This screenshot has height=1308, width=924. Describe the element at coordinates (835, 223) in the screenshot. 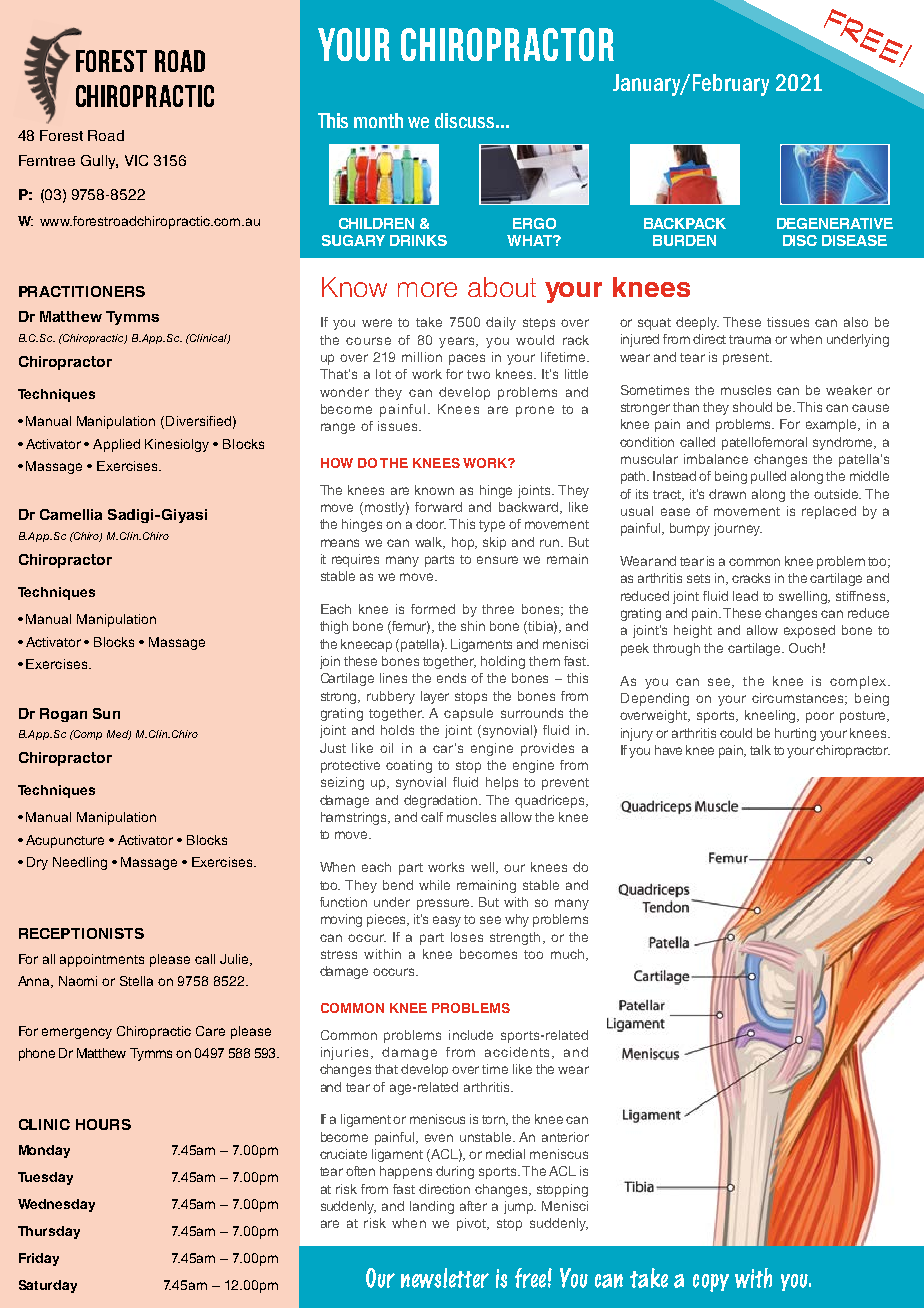

I see `DEGENERATIVE` at that location.
